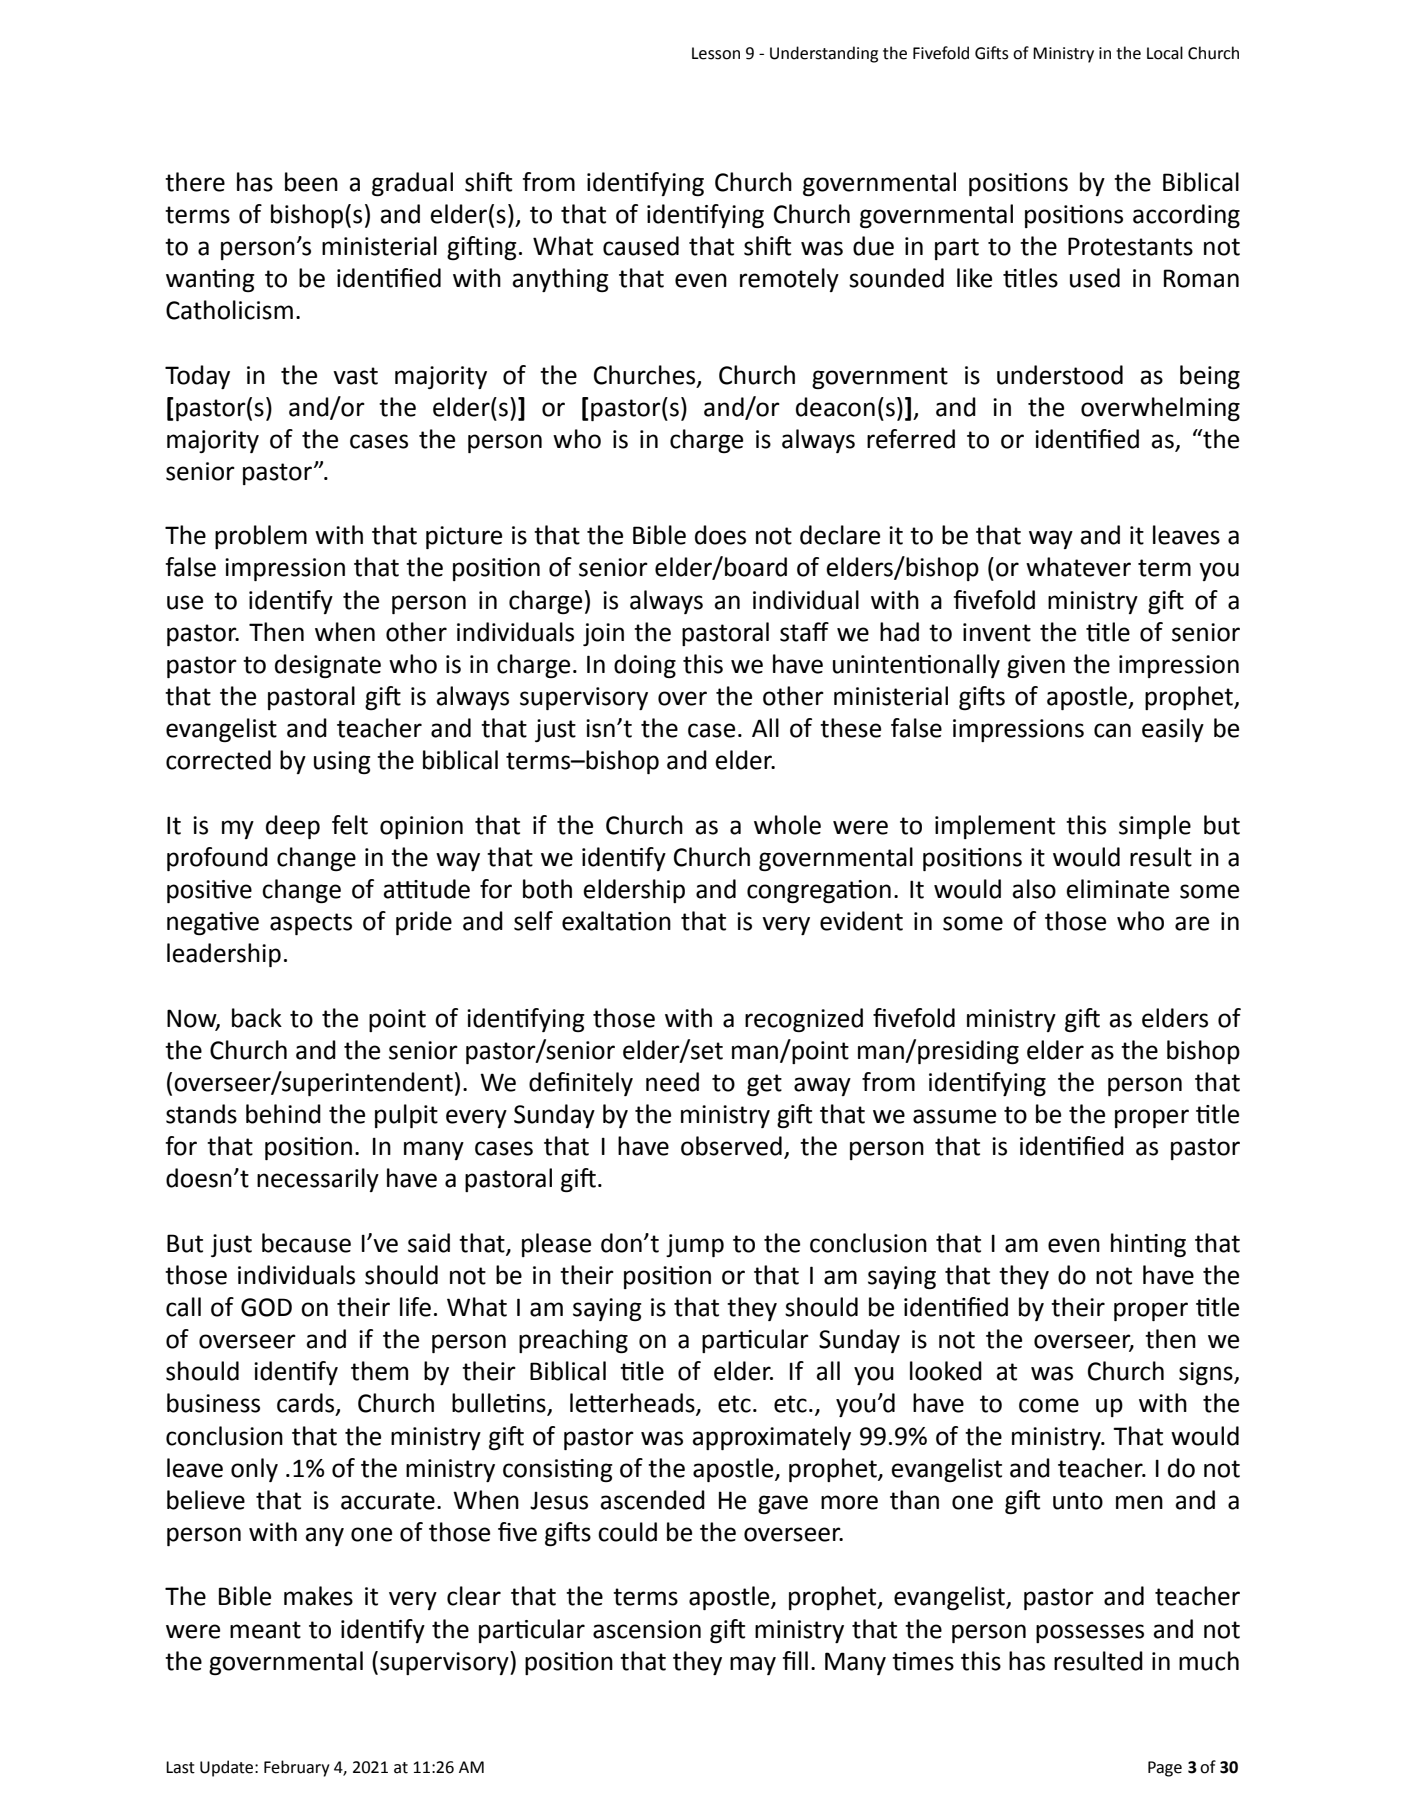  I want to click on Page, so click(1165, 1769).
